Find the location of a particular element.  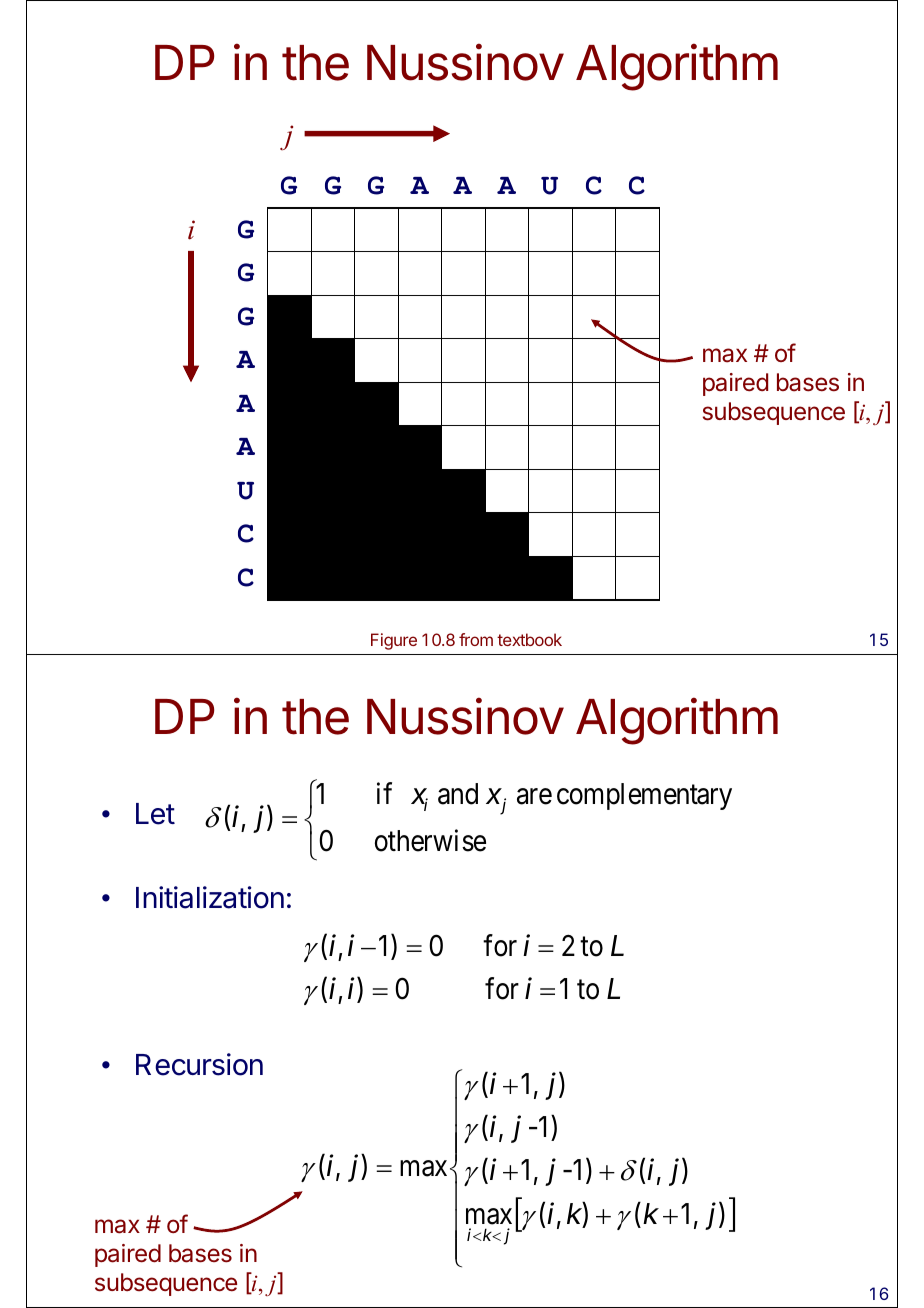

Initialization is located at coordinates (210, 897).
